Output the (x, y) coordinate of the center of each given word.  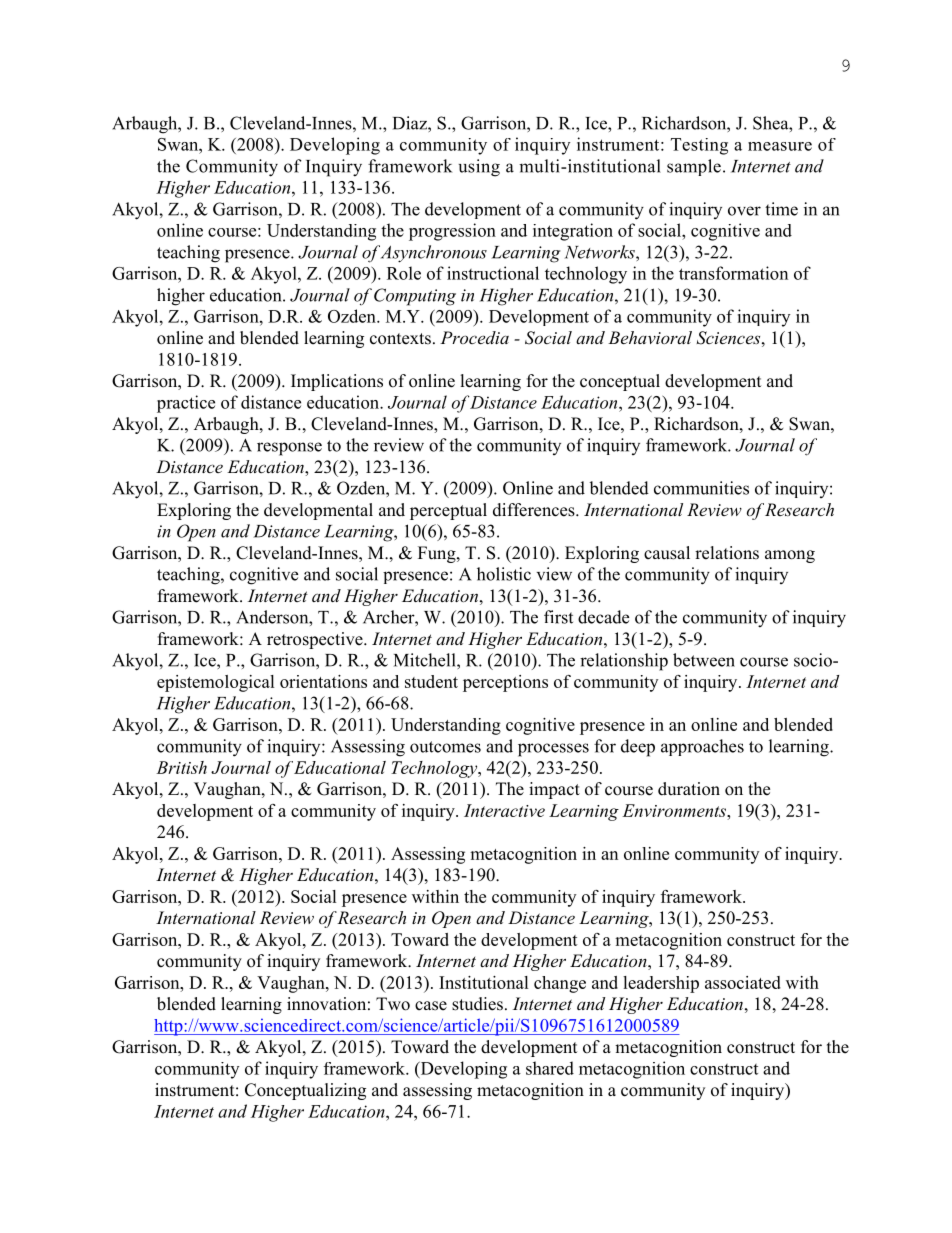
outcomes (445, 747)
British (181, 767)
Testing (699, 146)
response (289, 449)
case (431, 1006)
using (479, 168)
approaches (702, 747)
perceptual (448, 511)
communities (701, 488)
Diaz (411, 123)
